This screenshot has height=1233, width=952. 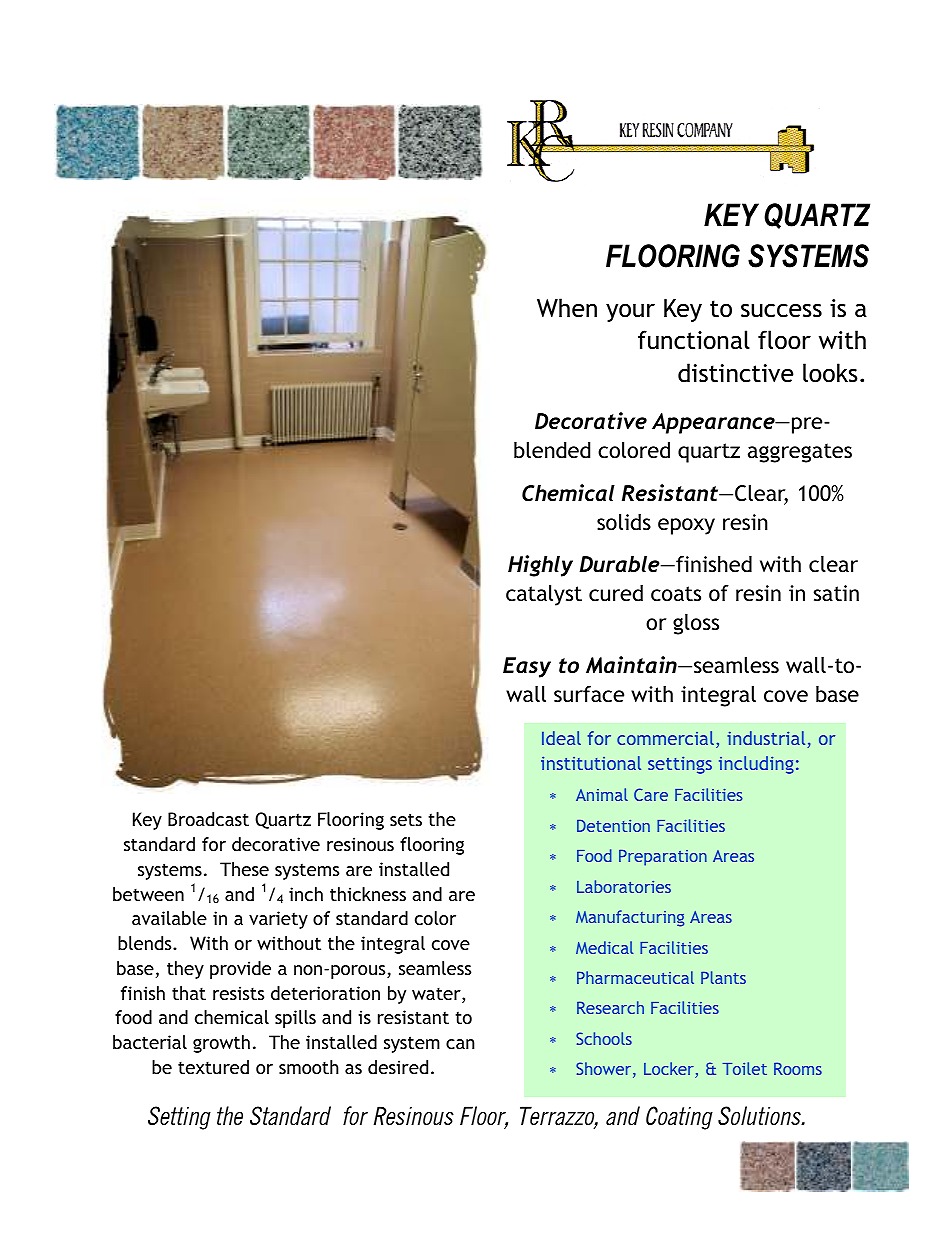 What do you see at coordinates (624, 522) in the screenshot?
I see `solids` at bounding box center [624, 522].
